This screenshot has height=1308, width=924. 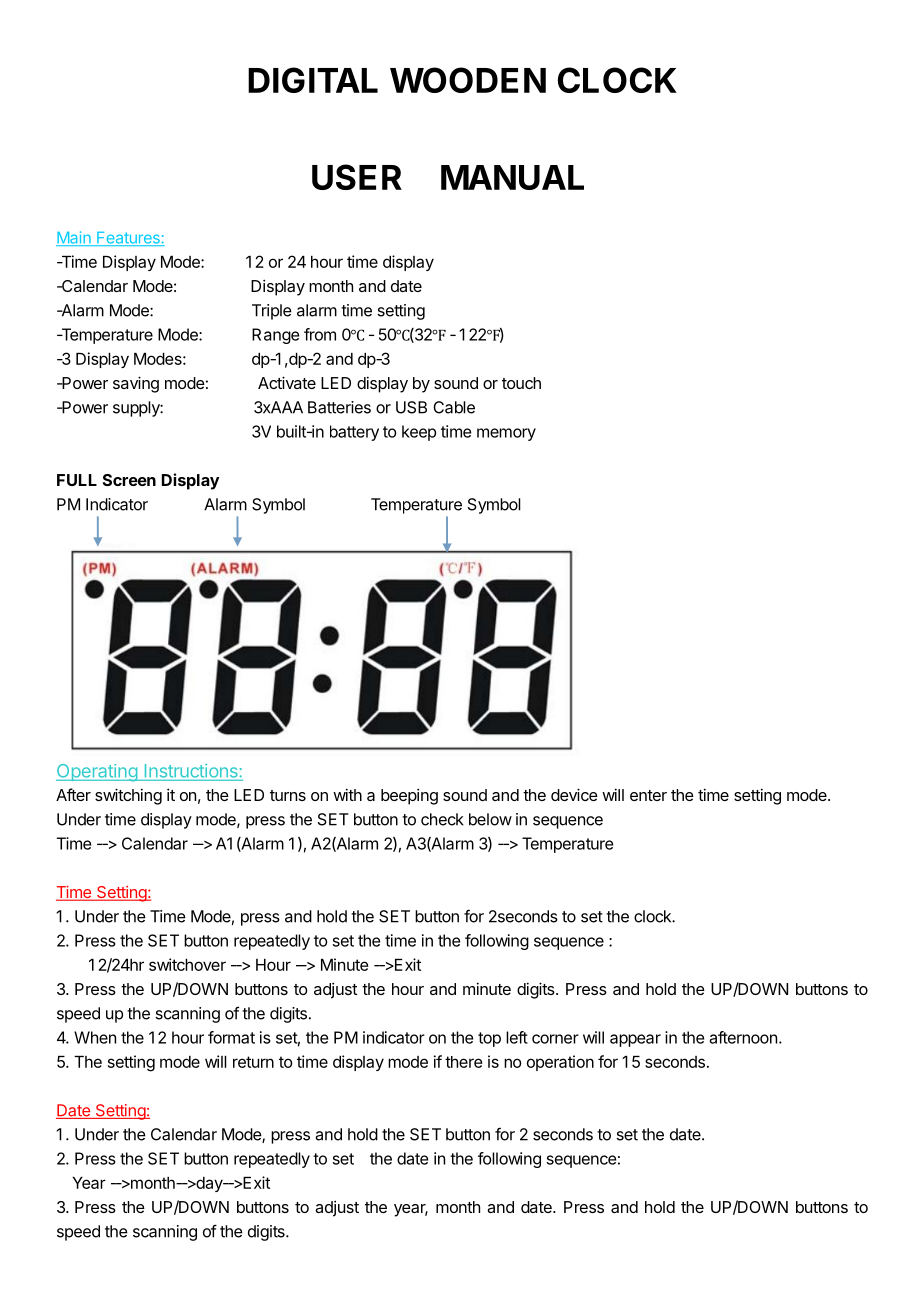 I want to click on Operating, so click(x=97, y=772).
